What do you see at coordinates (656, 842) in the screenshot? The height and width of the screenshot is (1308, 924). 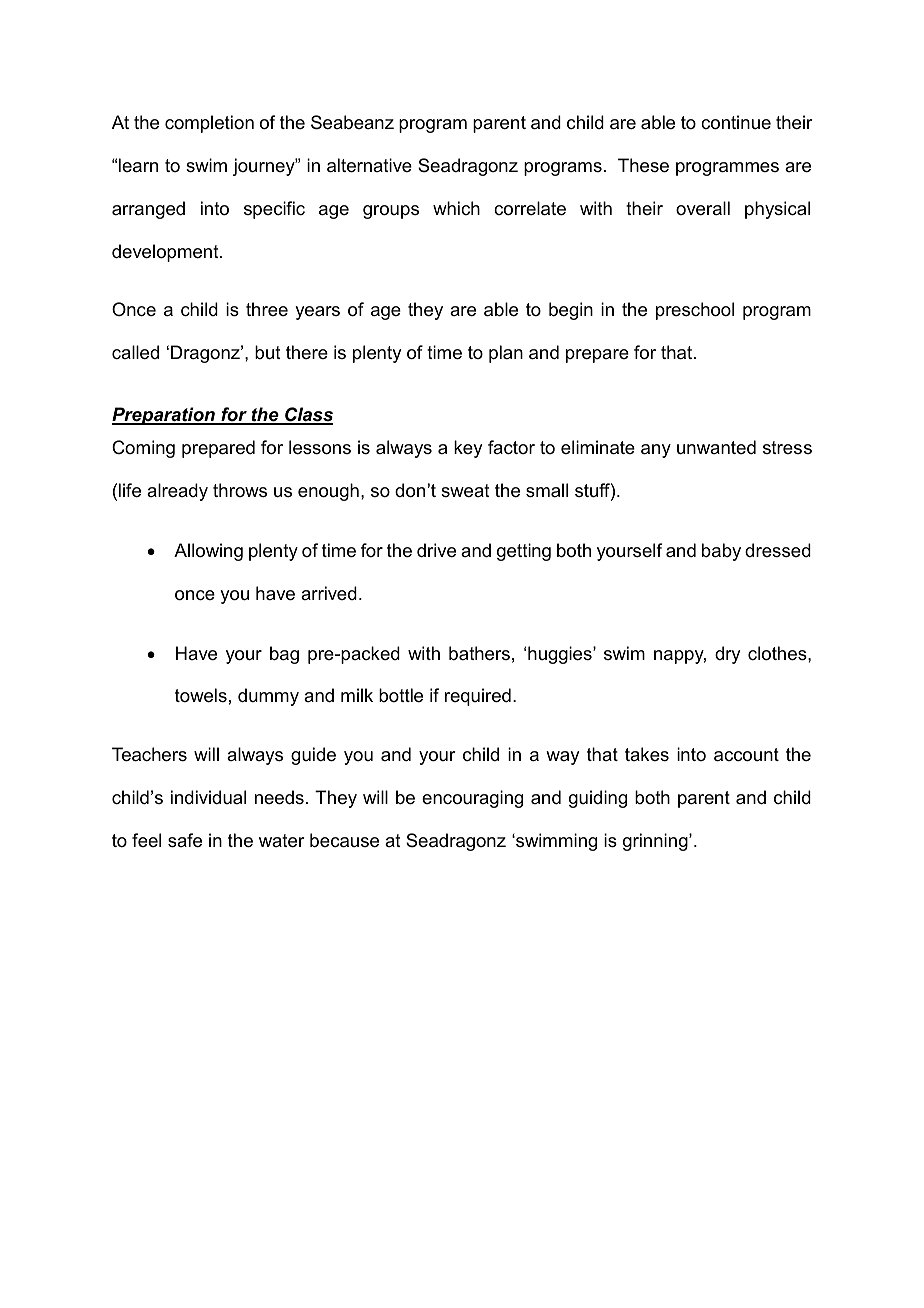 I see `grinning` at bounding box center [656, 842].
